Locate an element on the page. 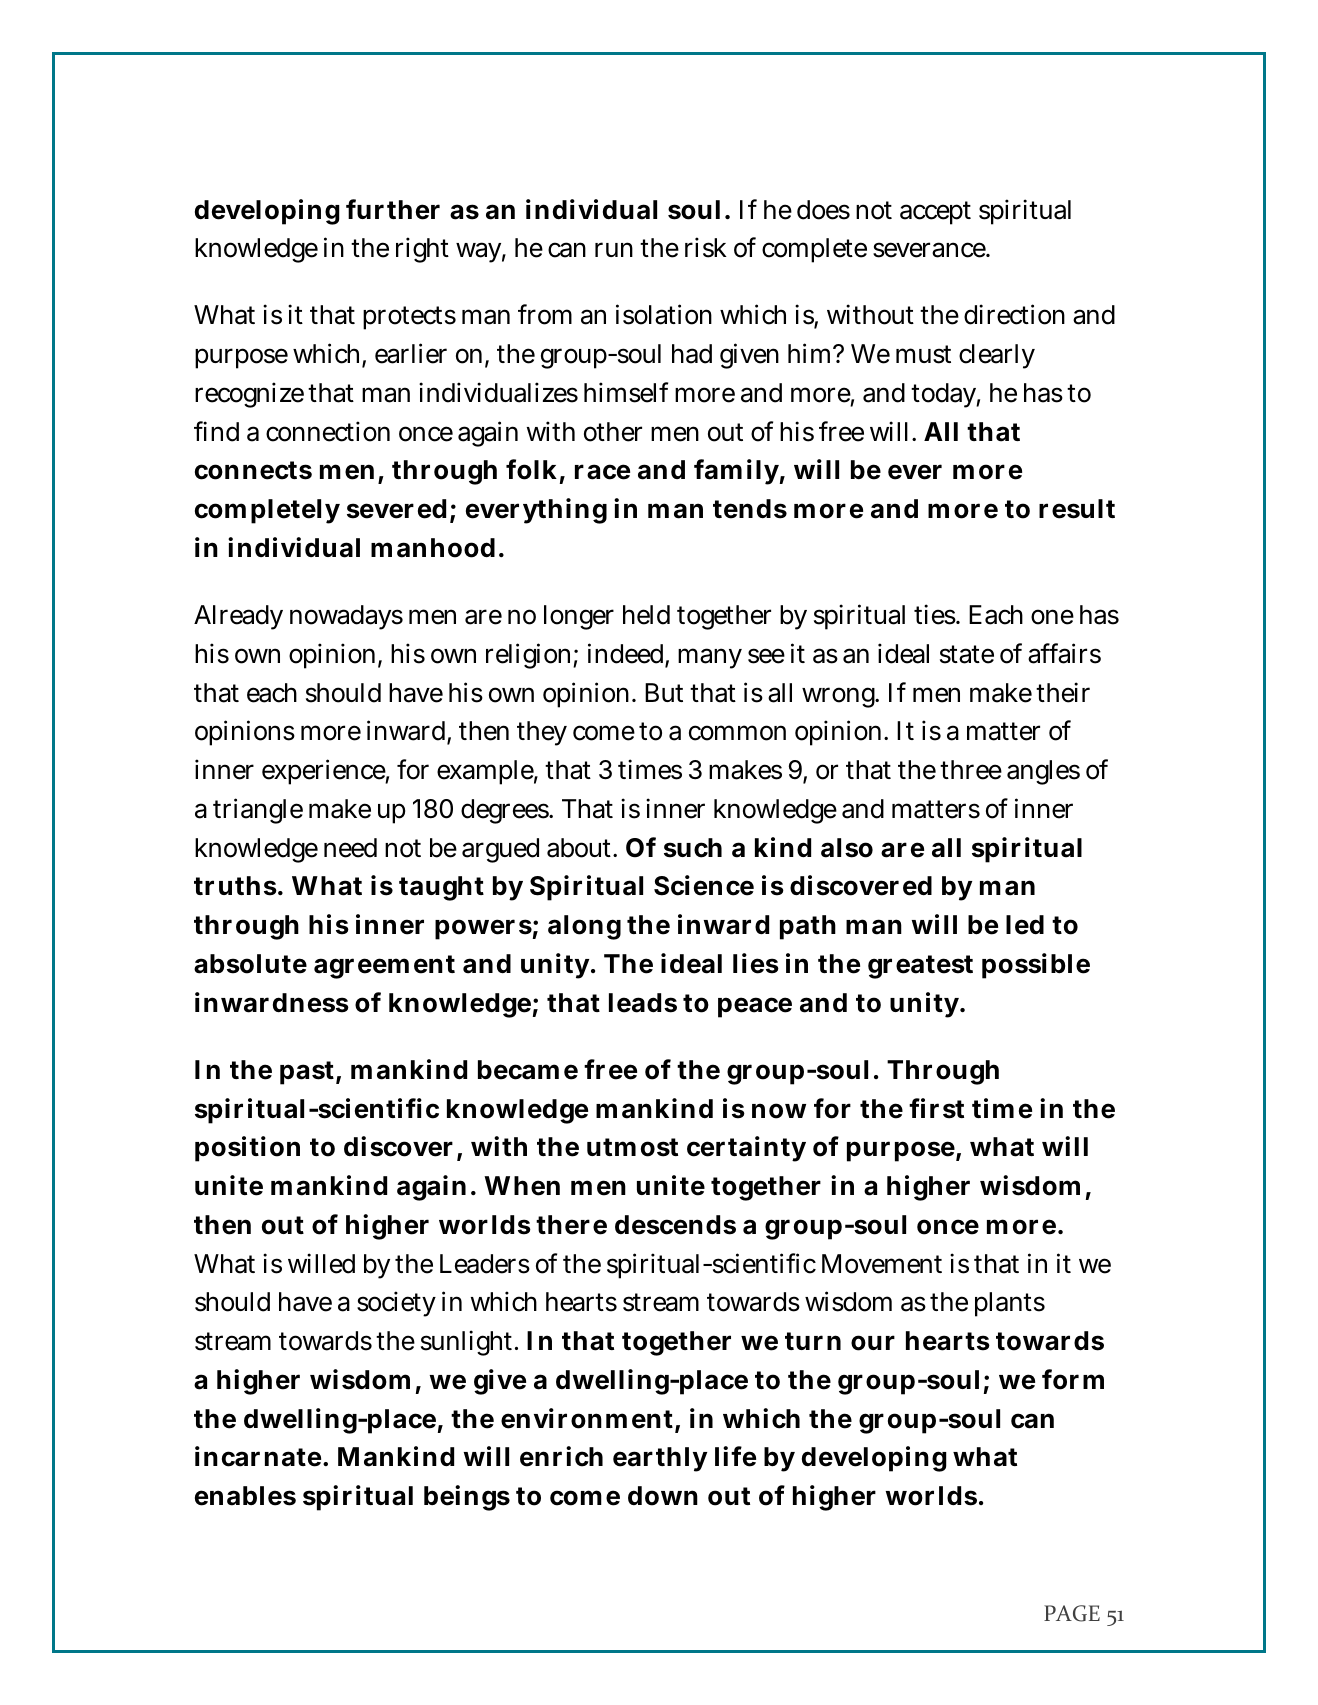  down is located at coordinates (663, 1496).
